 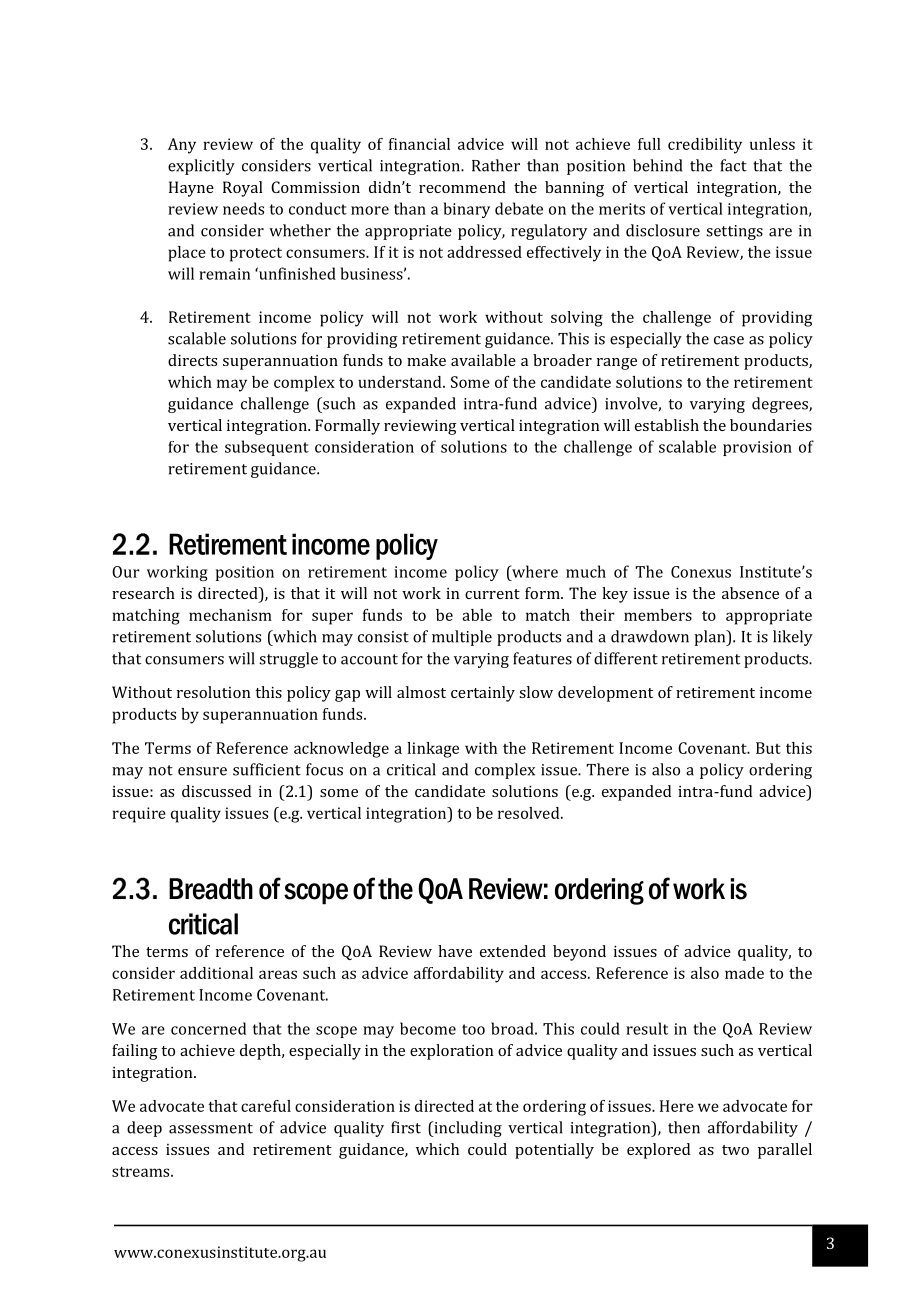 What do you see at coordinates (455, 951) in the screenshot?
I see `have` at bounding box center [455, 951].
